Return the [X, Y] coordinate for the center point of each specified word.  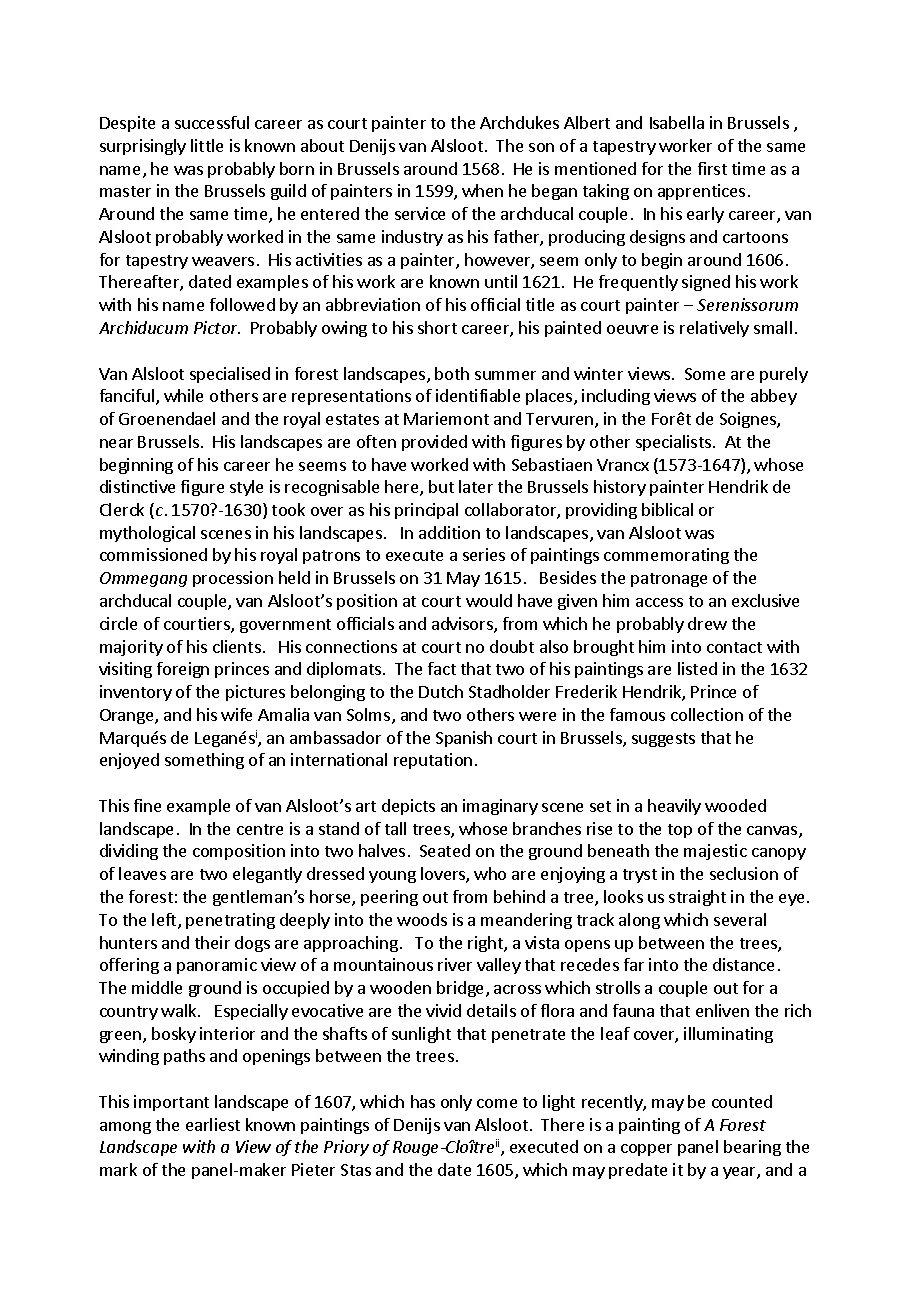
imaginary [500, 807]
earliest [213, 1124]
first [712, 168]
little [207, 145]
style [246, 488]
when [482, 190]
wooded [735, 805]
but [441, 486]
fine [147, 805]
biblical [667, 509]
